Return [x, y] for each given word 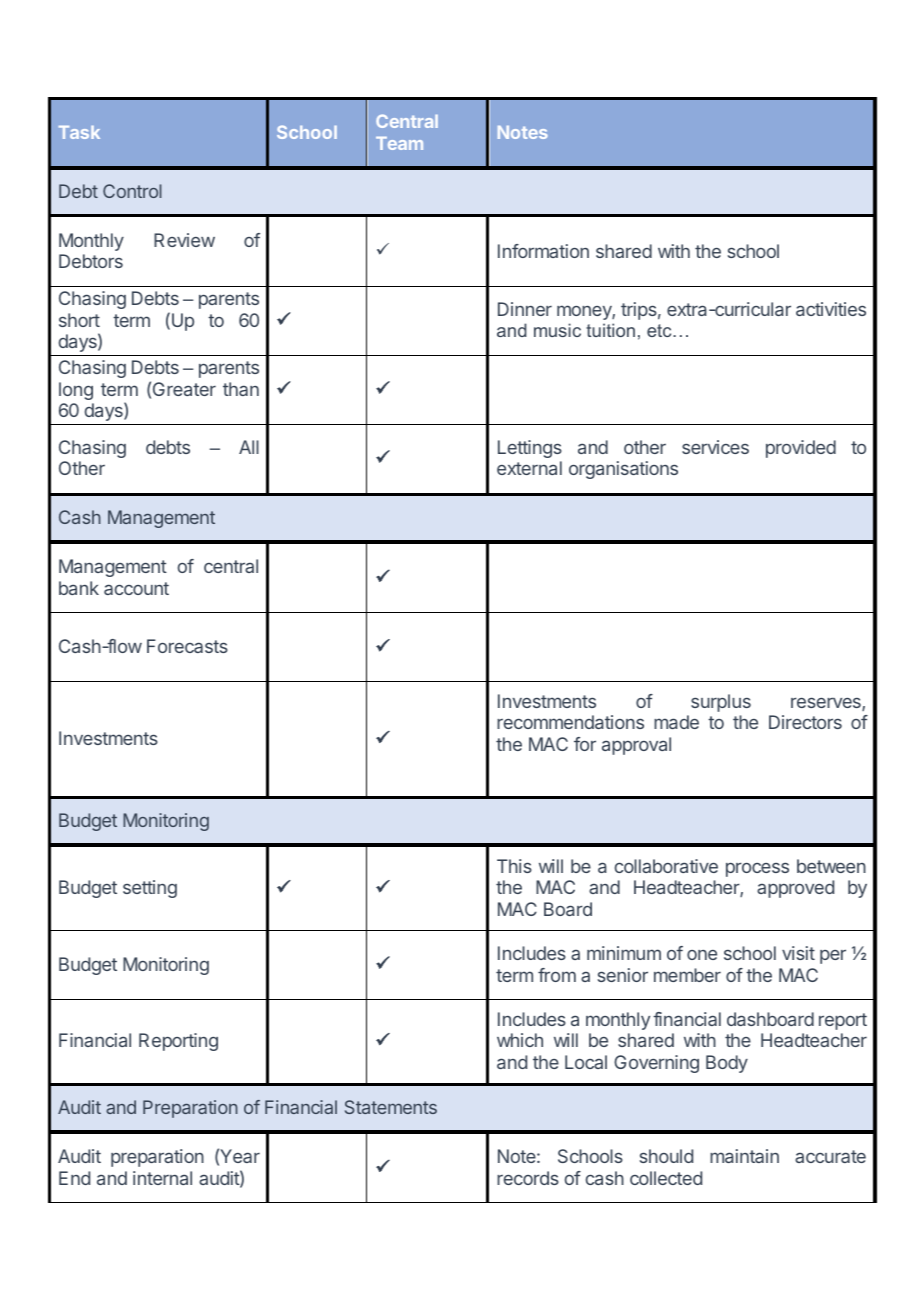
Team [399, 143]
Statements [391, 1107]
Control [132, 191]
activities [831, 309]
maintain [744, 1156]
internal [162, 1178]
